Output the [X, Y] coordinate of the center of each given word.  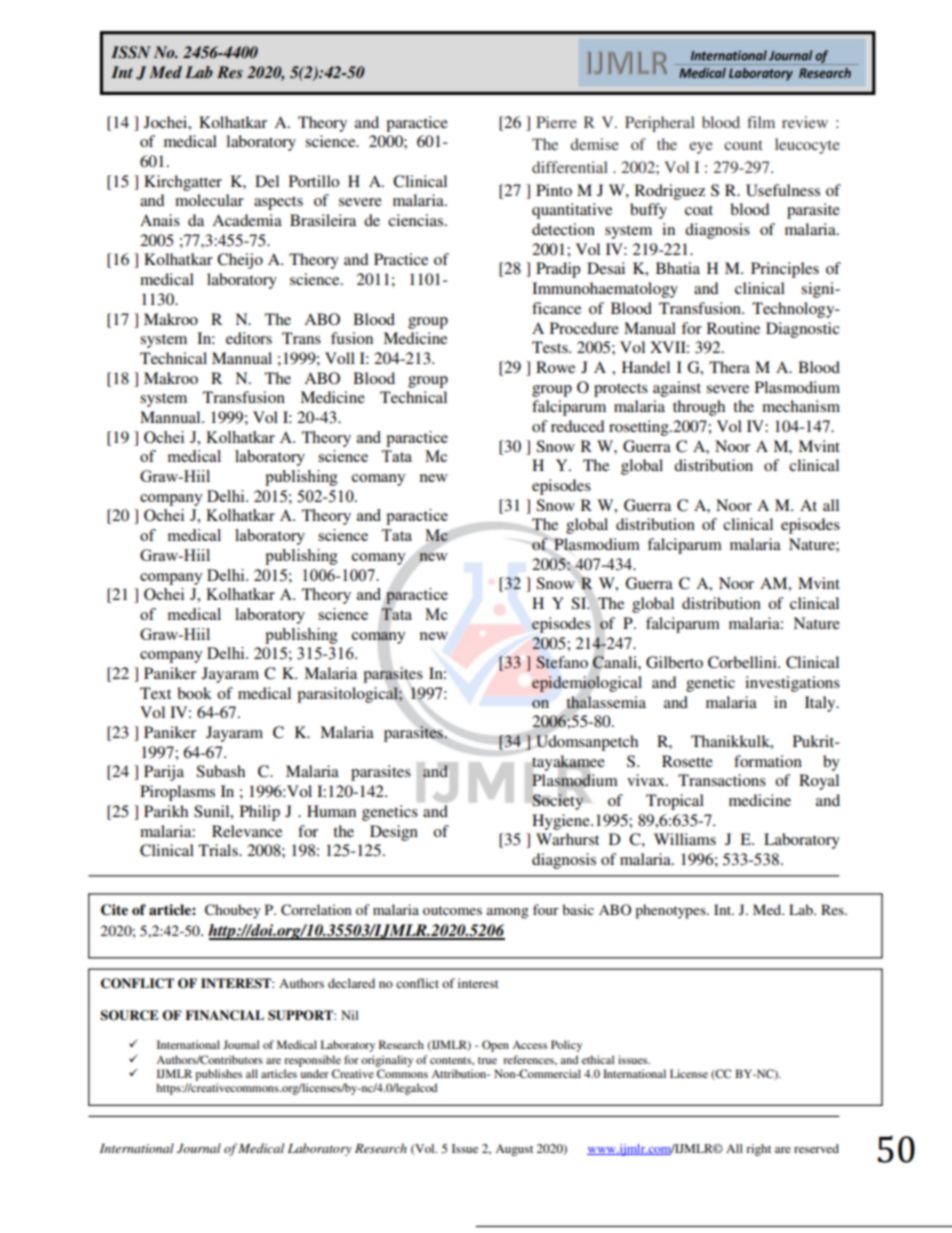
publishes [218, 1075]
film [761, 122]
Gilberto [674, 662]
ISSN [131, 52]
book [194, 693]
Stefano [562, 662]
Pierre [556, 122]
